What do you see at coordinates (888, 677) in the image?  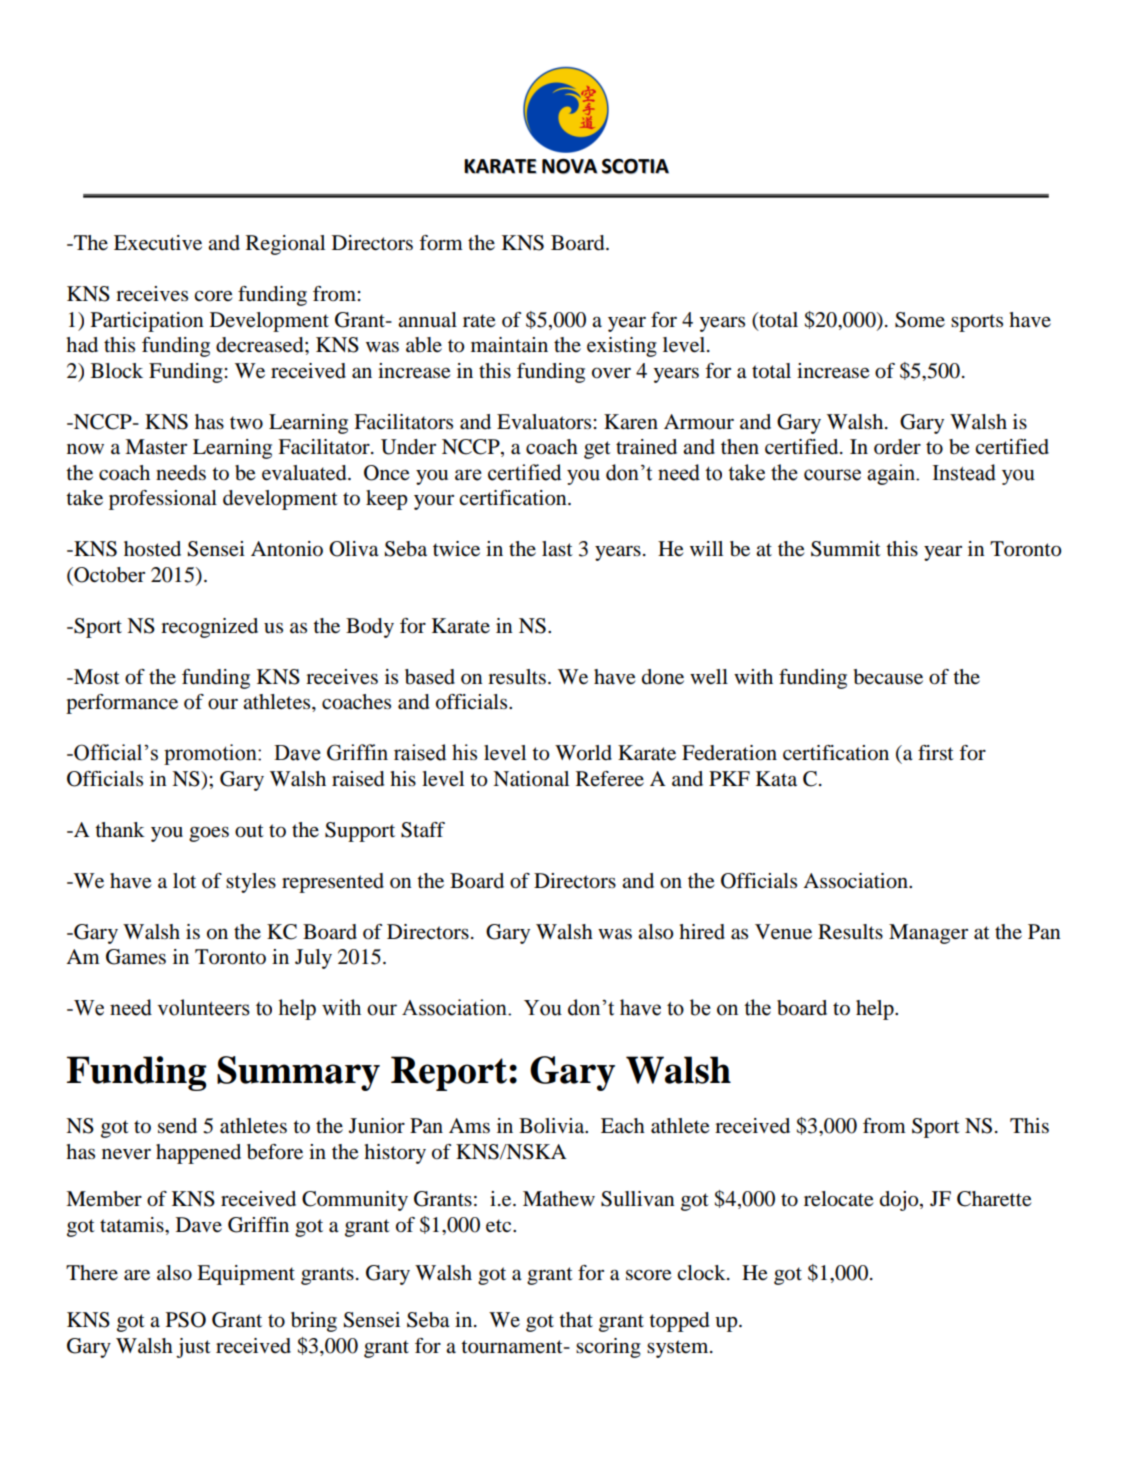 I see `because` at bounding box center [888, 677].
